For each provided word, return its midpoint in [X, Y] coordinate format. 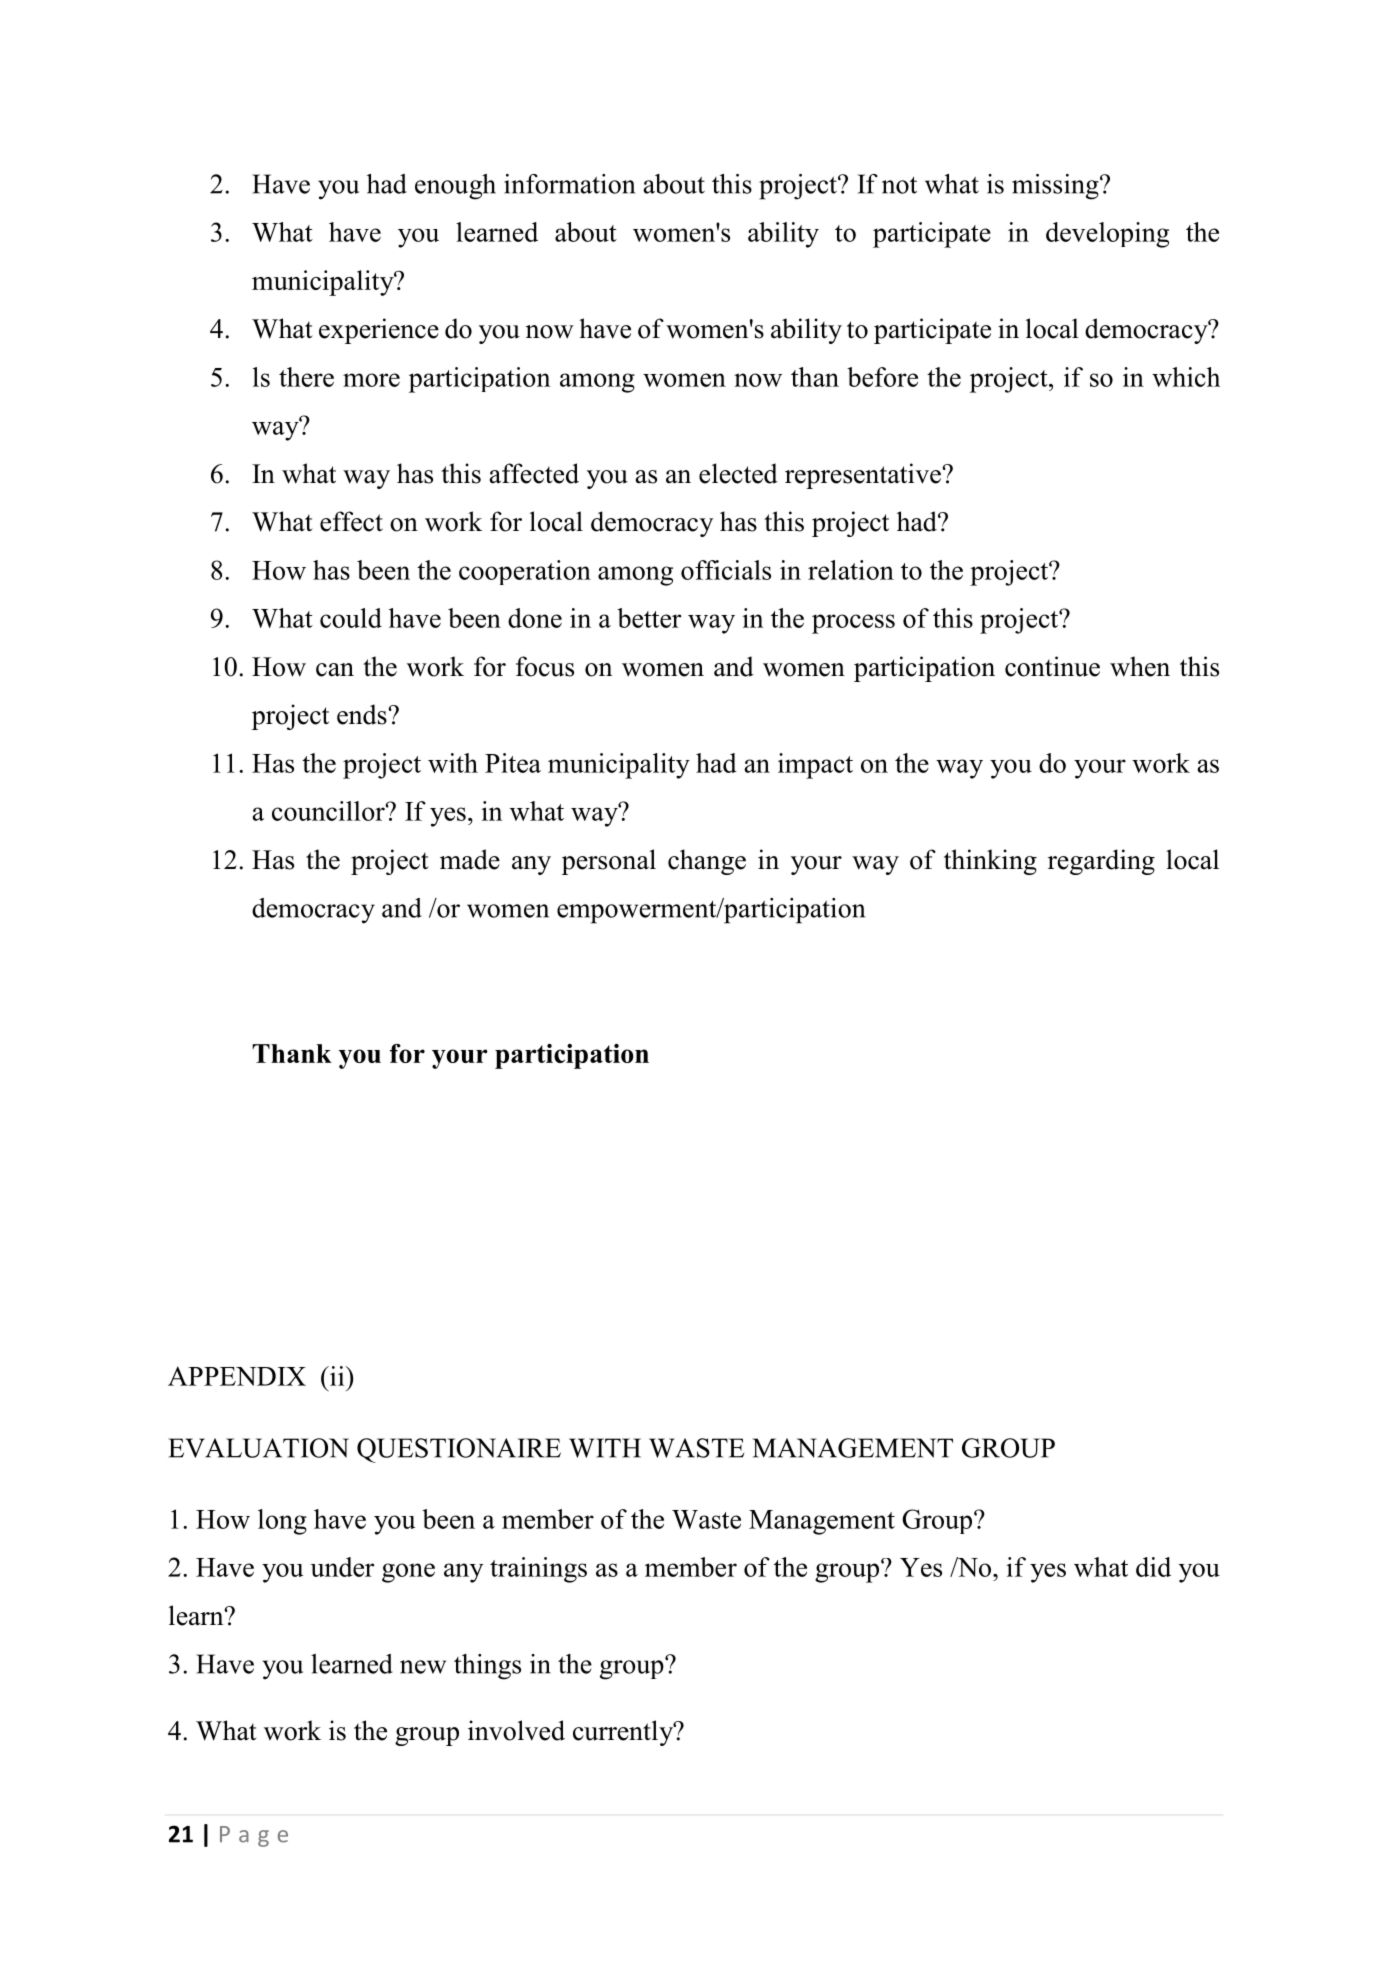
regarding [1101, 862]
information [569, 184]
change [707, 862]
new [423, 1667]
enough [455, 187]
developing [1107, 235]
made [470, 859]
